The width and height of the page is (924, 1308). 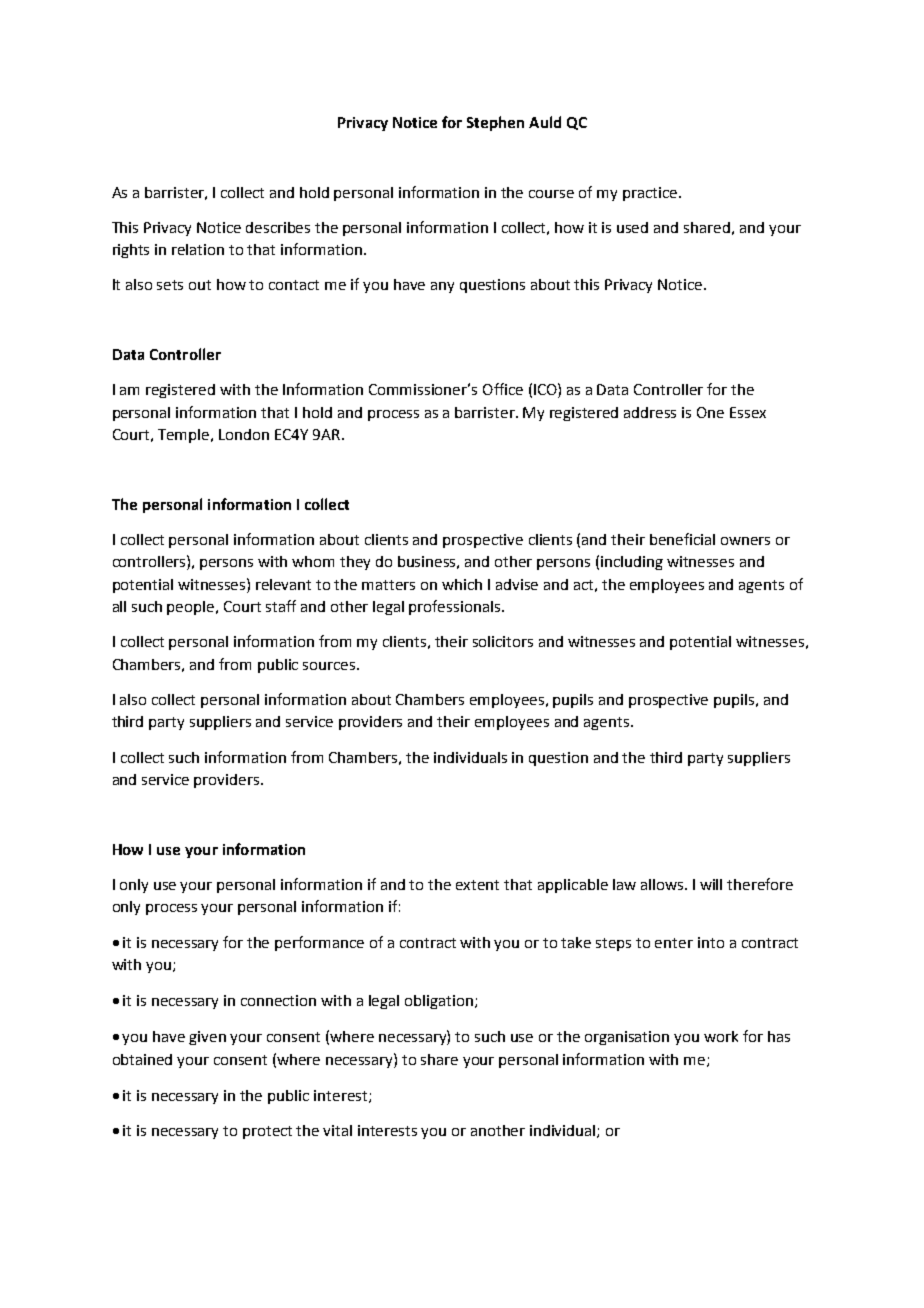 I want to click on will, so click(x=711, y=884).
